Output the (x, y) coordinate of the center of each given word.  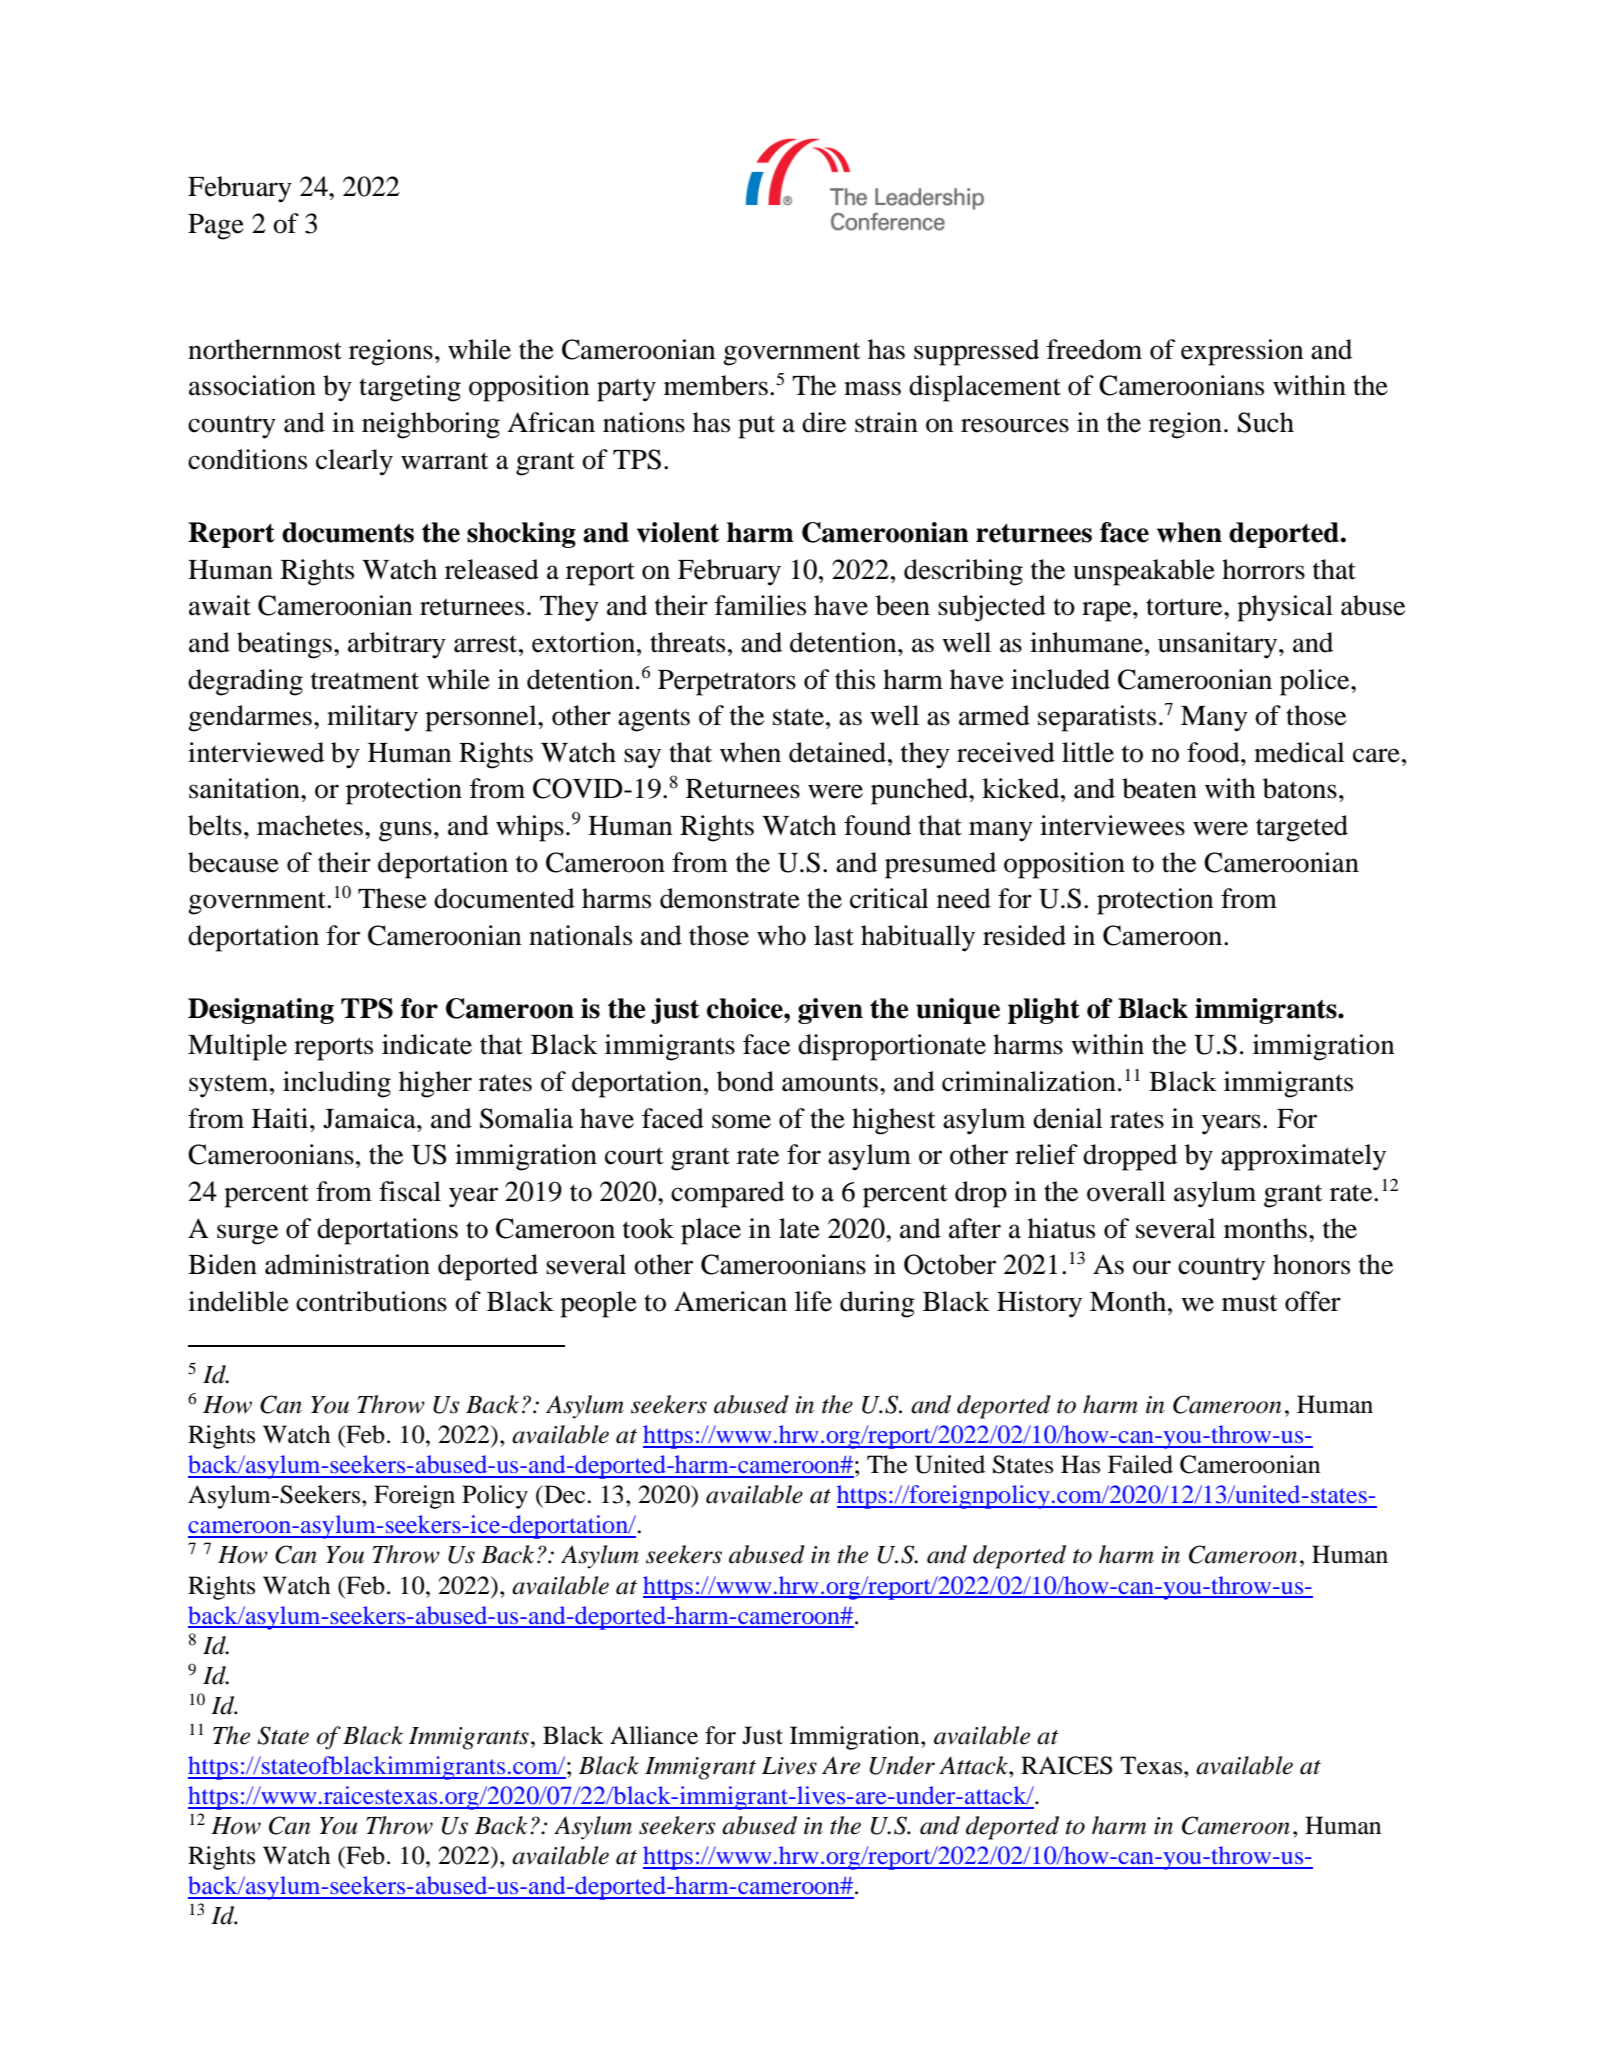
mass (872, 388)
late (799, 1228)
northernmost (265, 349)
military (372, 718)
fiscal (410, 1191)
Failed (1140, 1464)
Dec (565, 1494)
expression (1242, 352)
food (1214, 752)
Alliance (654, 1735)
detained (839, 752)
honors (1311, 1264)
